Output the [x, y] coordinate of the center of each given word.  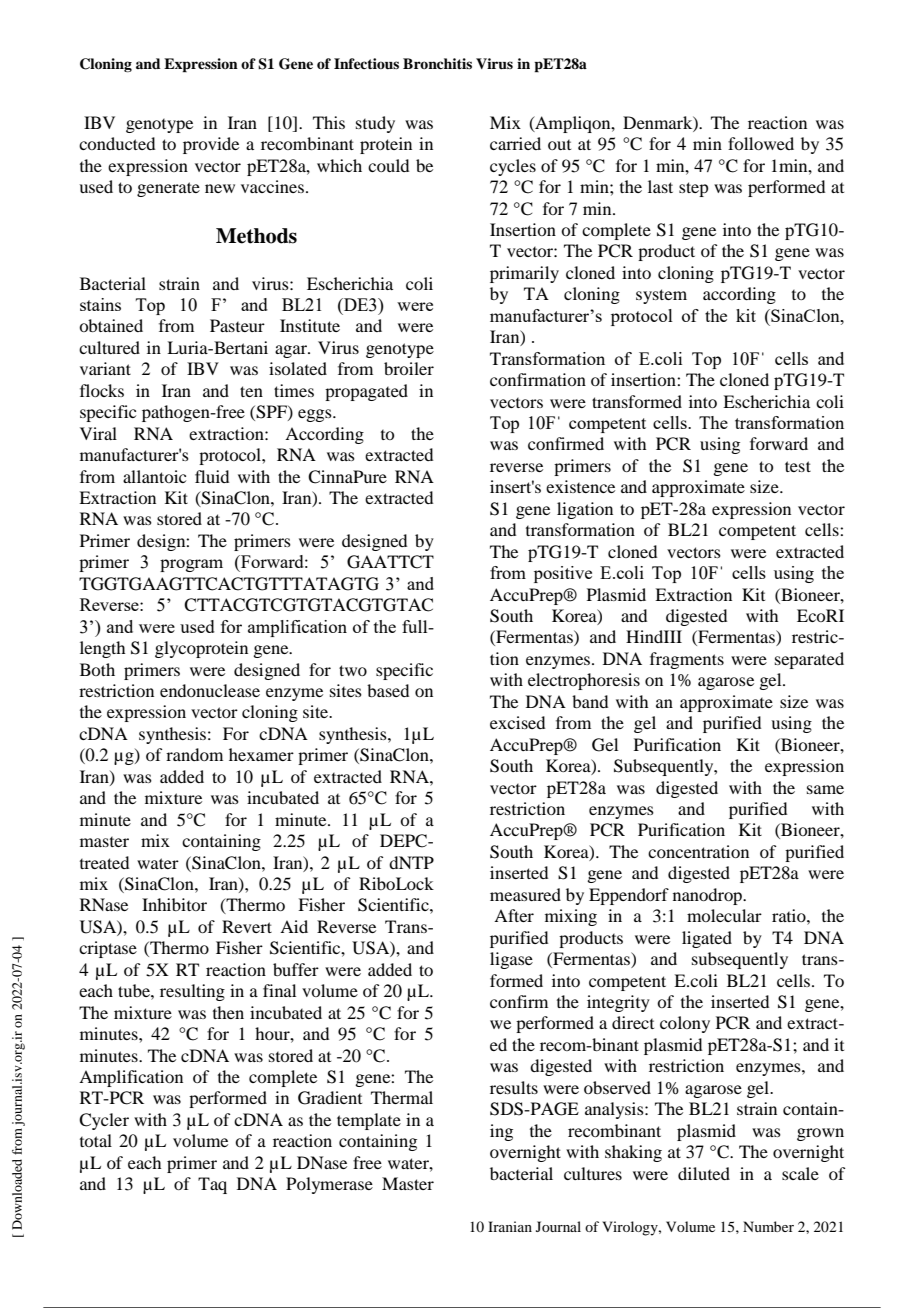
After [514, 915]
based [388, 690]
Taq [212, 1185]
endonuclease [210, 690]
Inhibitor [174, 904]
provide [211, 145]
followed [761, 143]
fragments [687, 660]
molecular [724, 915]
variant [105, 368]
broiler [409, 368]
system [661, 296]
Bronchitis [437, 63]
